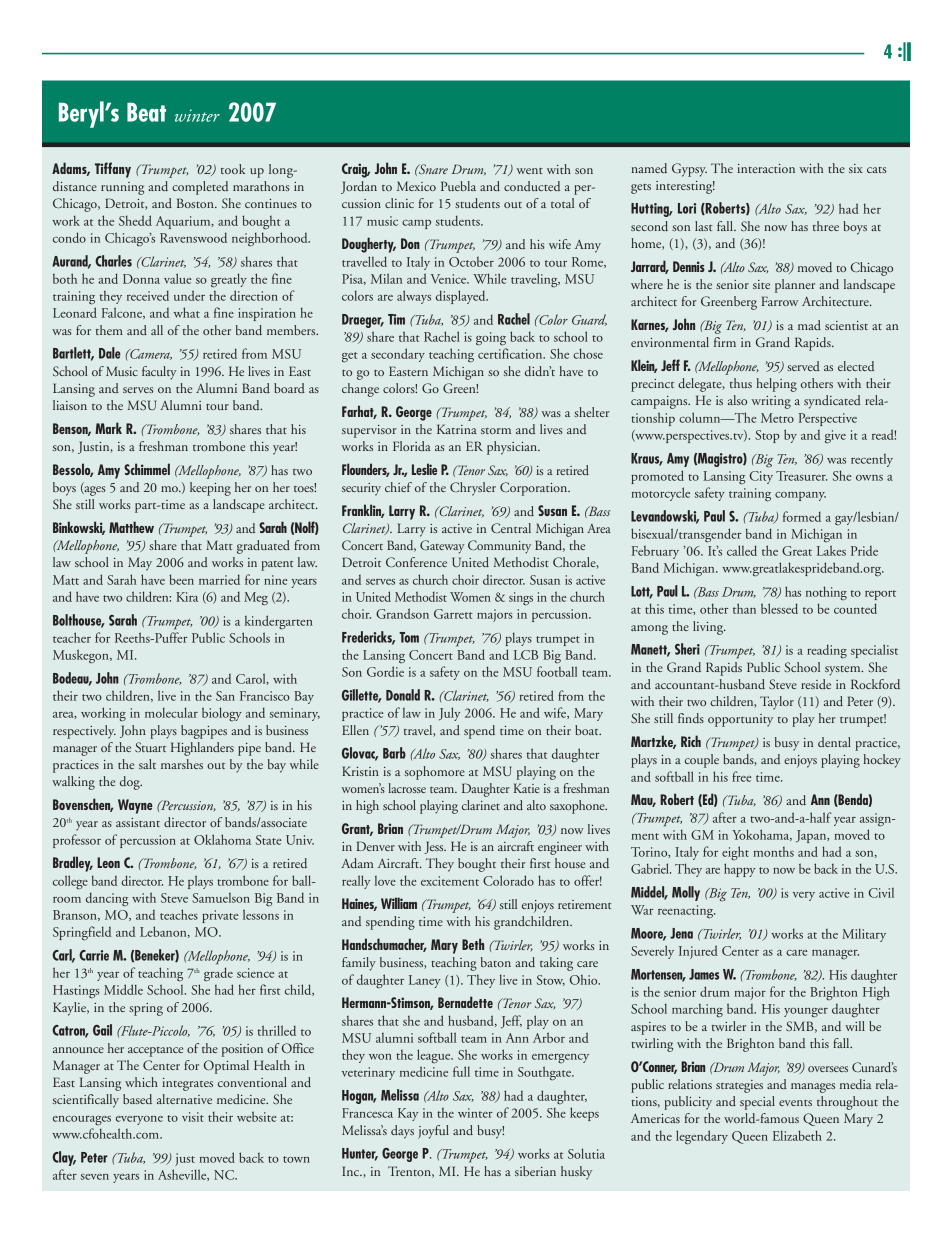  What do you see at coordinates (146, 112) in the screenshot?
I see `Beat` at bounding box center [146, 112].
